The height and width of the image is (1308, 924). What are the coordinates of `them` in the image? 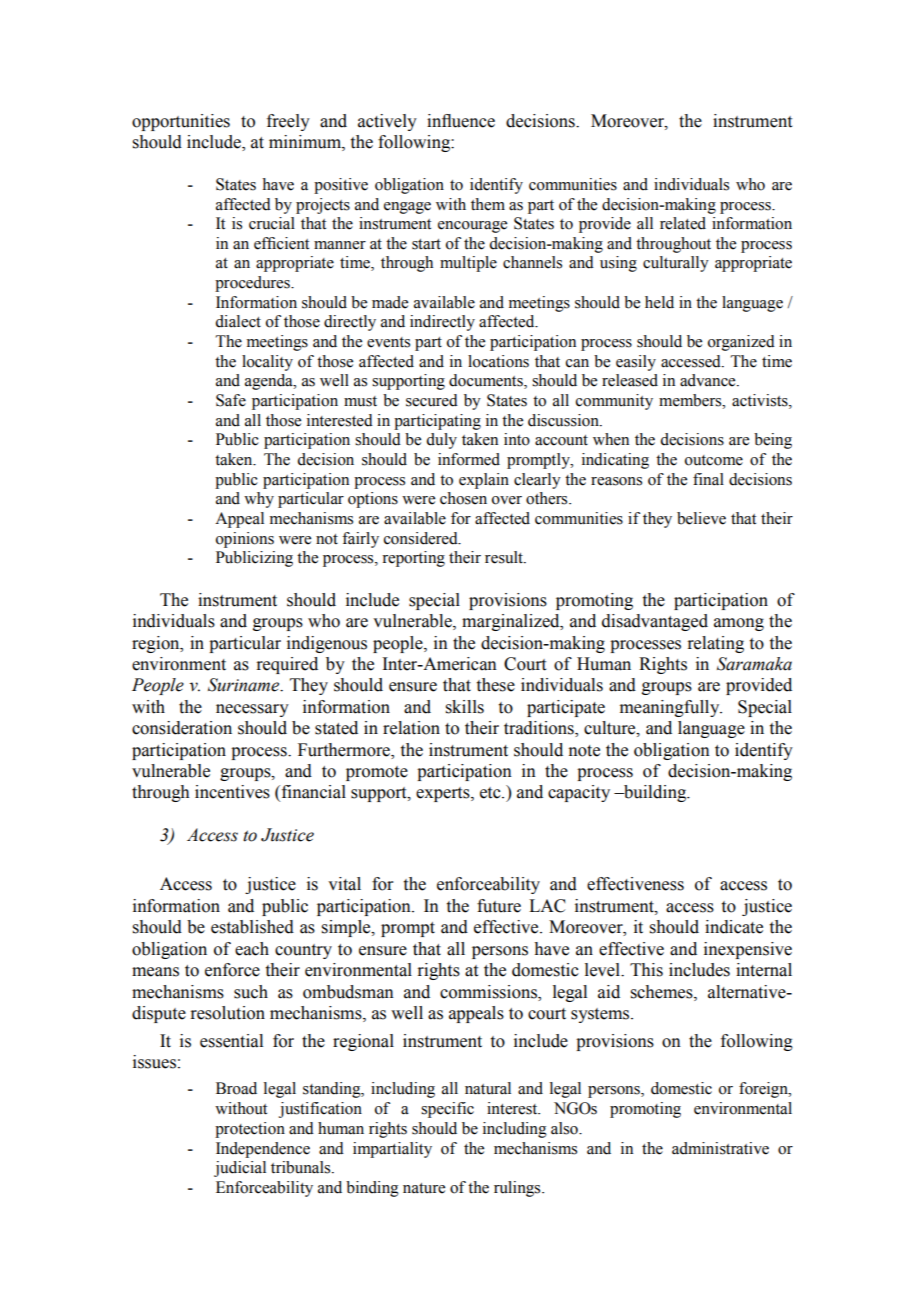 It's located at (488, 204).
